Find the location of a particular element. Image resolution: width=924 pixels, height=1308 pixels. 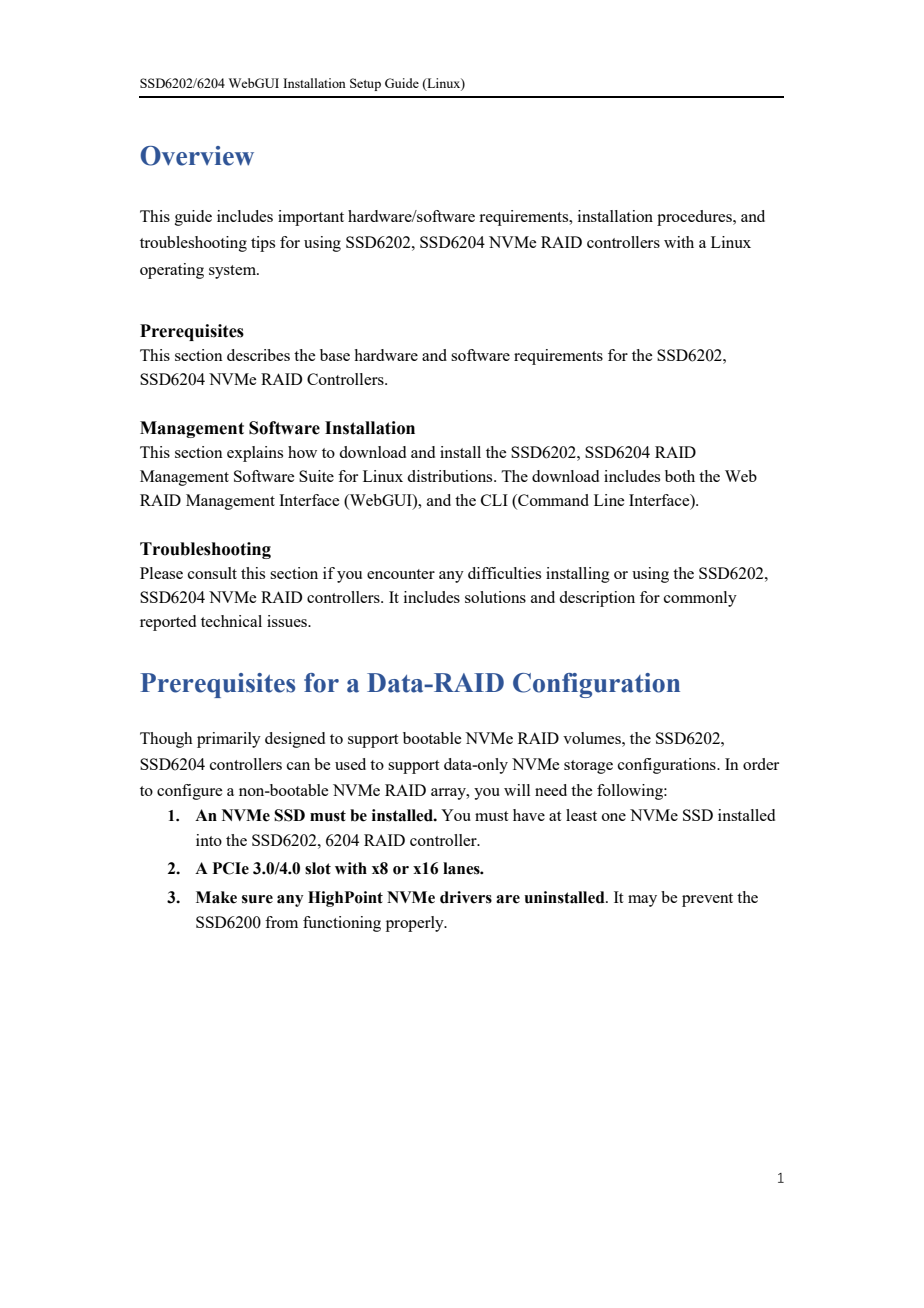

Overview is located at coordinates (197, 156).
